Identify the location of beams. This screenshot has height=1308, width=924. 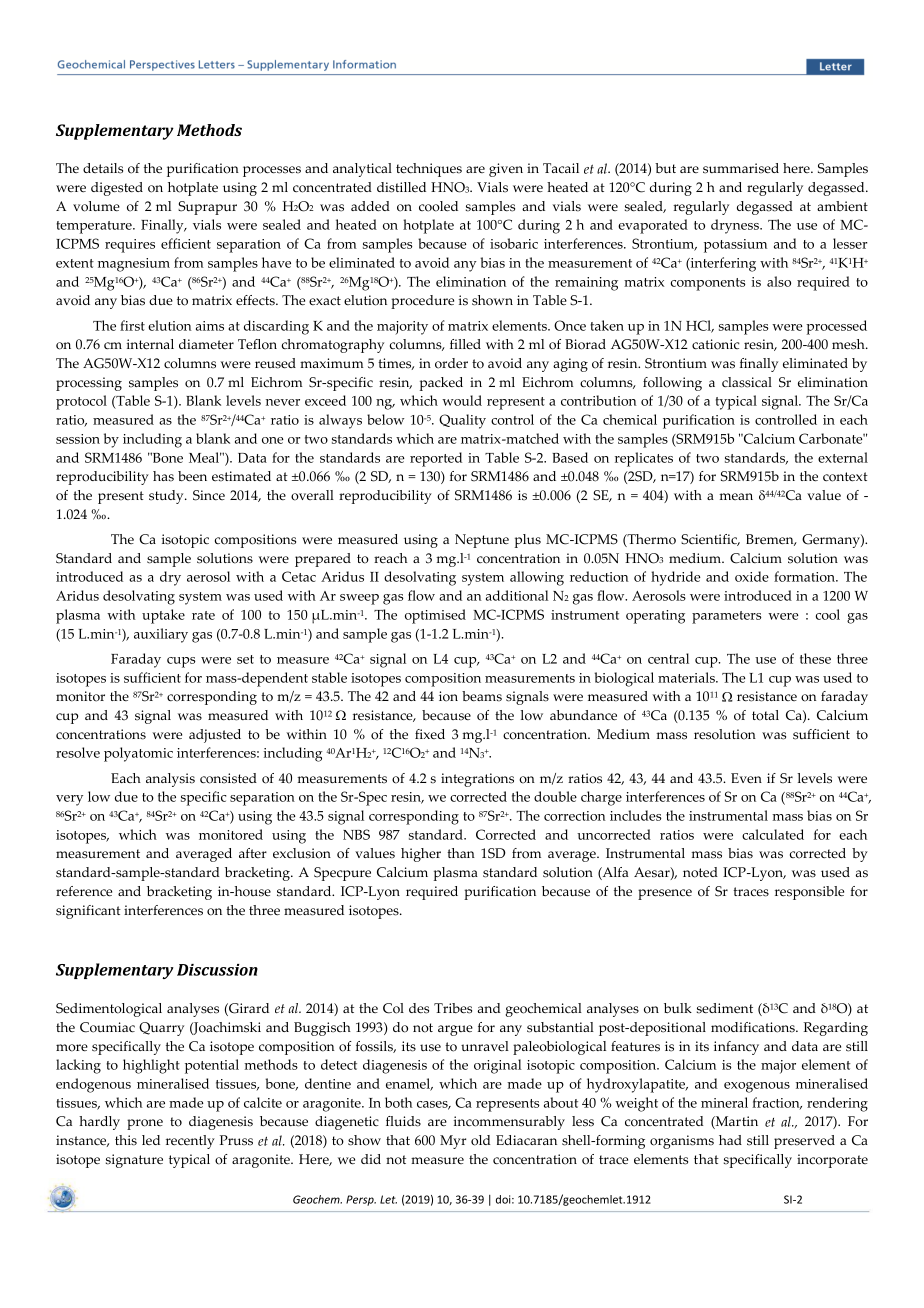
(482, 696).
